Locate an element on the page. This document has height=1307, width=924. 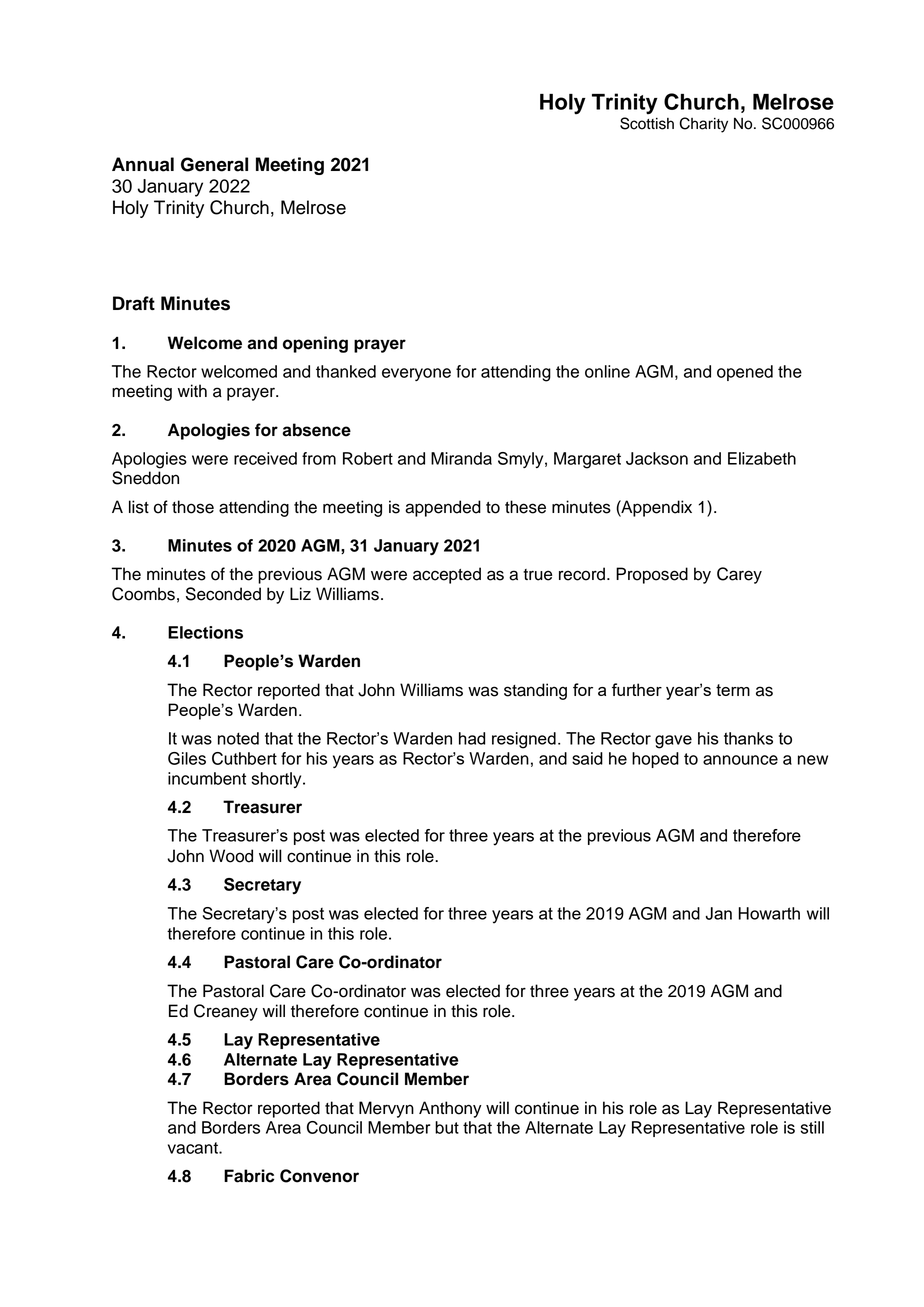
Scottish is located at coordinates (647, 123).
